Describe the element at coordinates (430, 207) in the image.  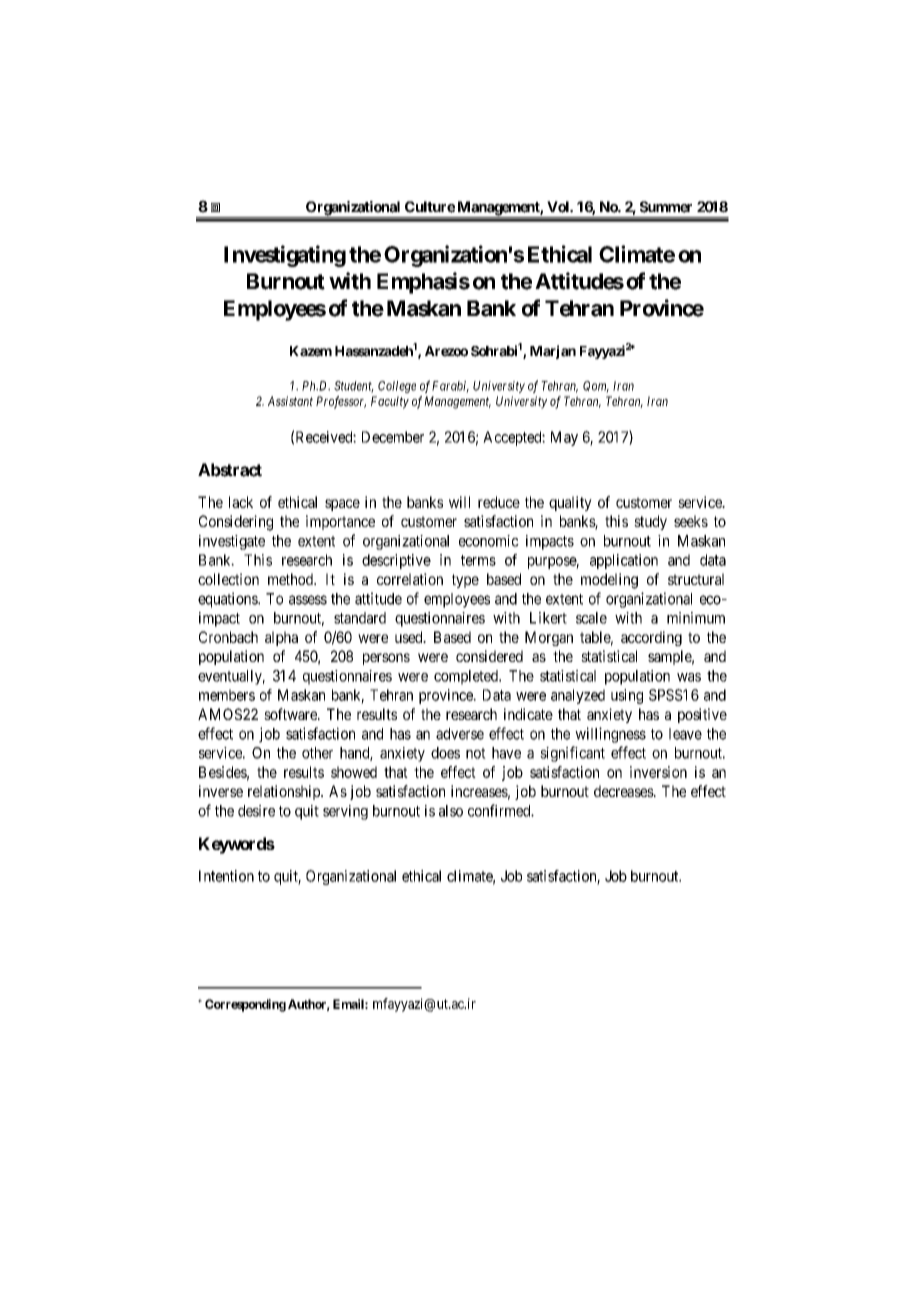
I see `Culture` at that location.
